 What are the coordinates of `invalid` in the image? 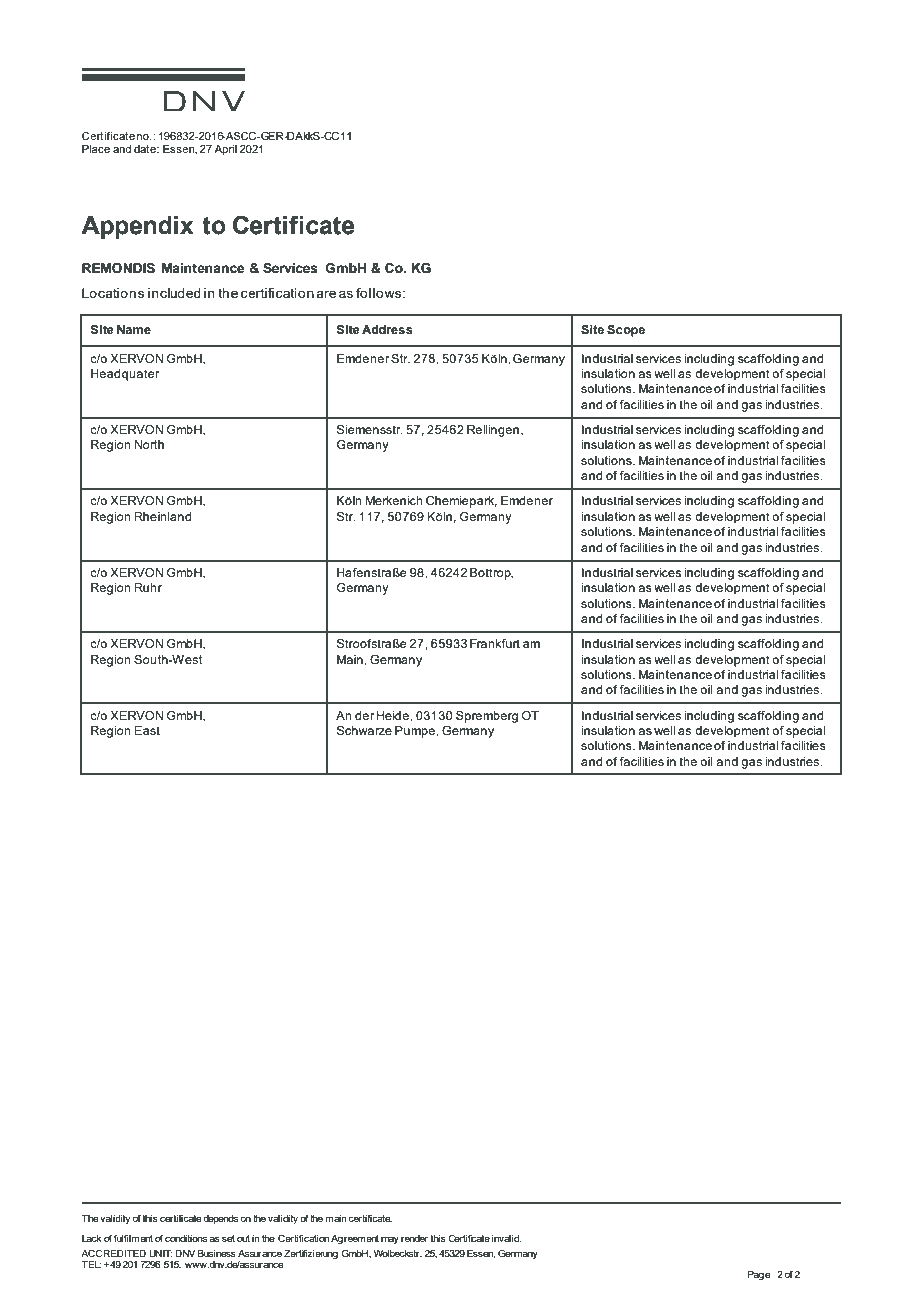 It's located at (506, 1238).
